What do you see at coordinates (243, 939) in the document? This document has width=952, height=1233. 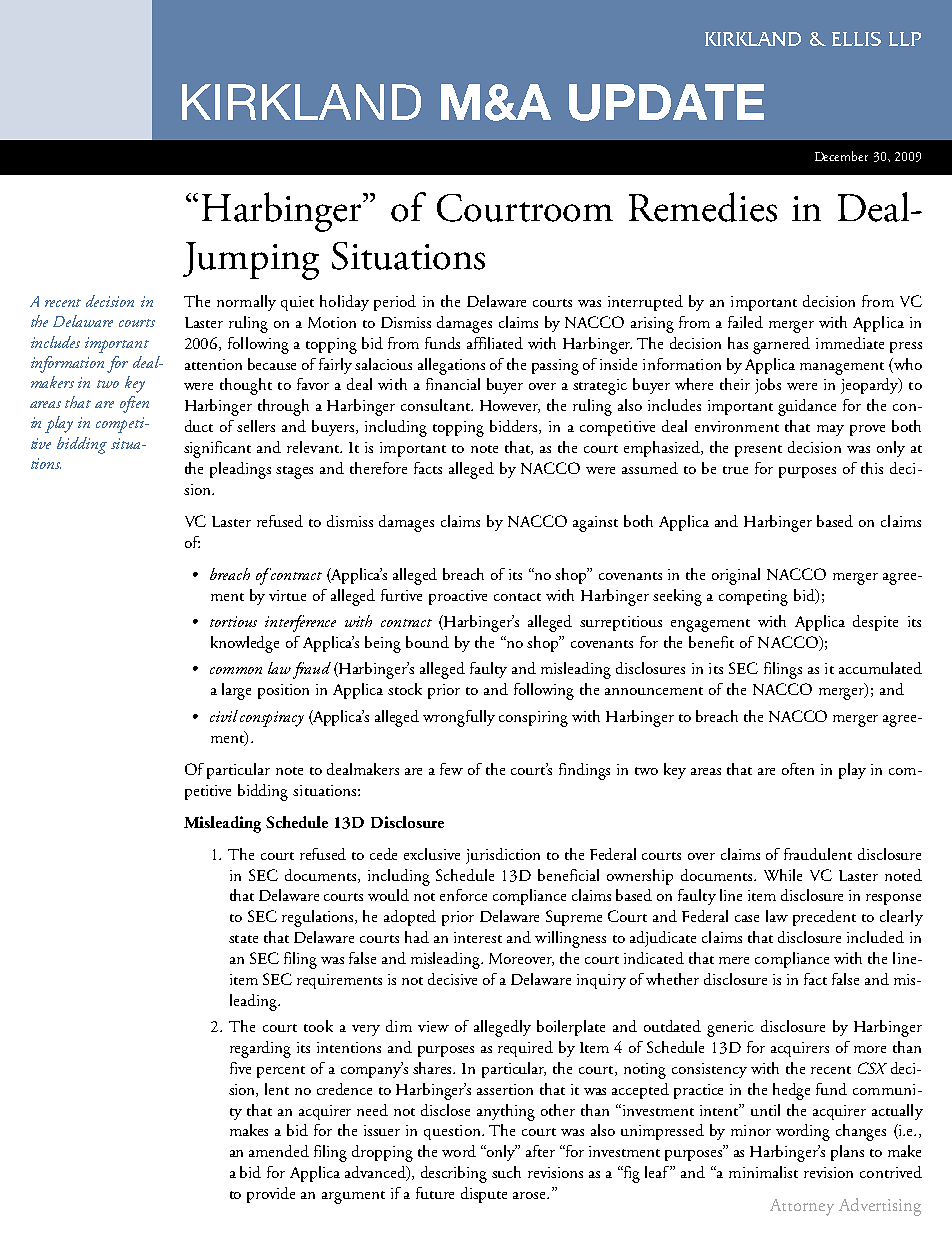 I see `state` at bounding box center [243, 939].
